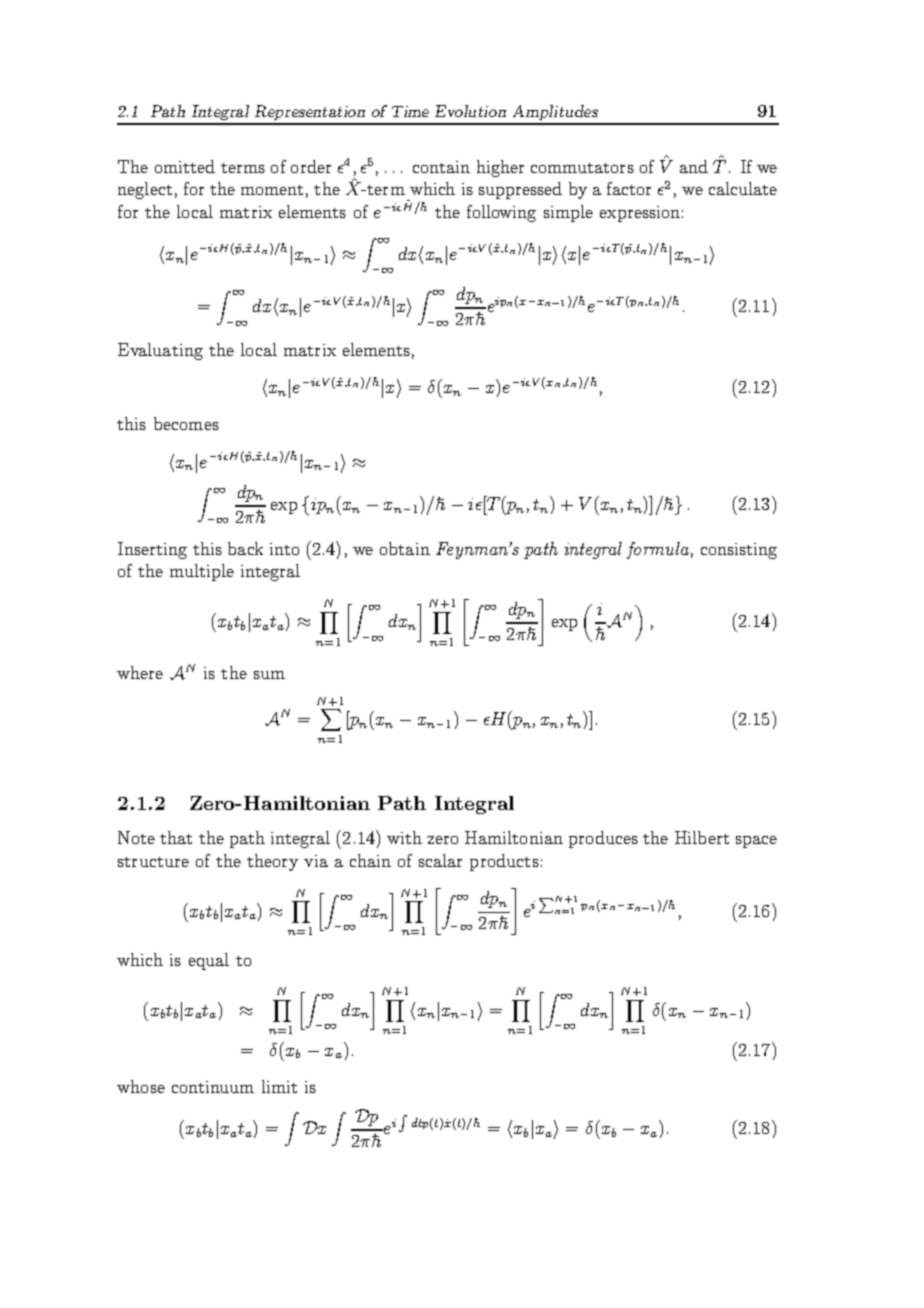  Describe the element at coordinates (186, 423) in the screenshot. I see `becomes` at that location.
